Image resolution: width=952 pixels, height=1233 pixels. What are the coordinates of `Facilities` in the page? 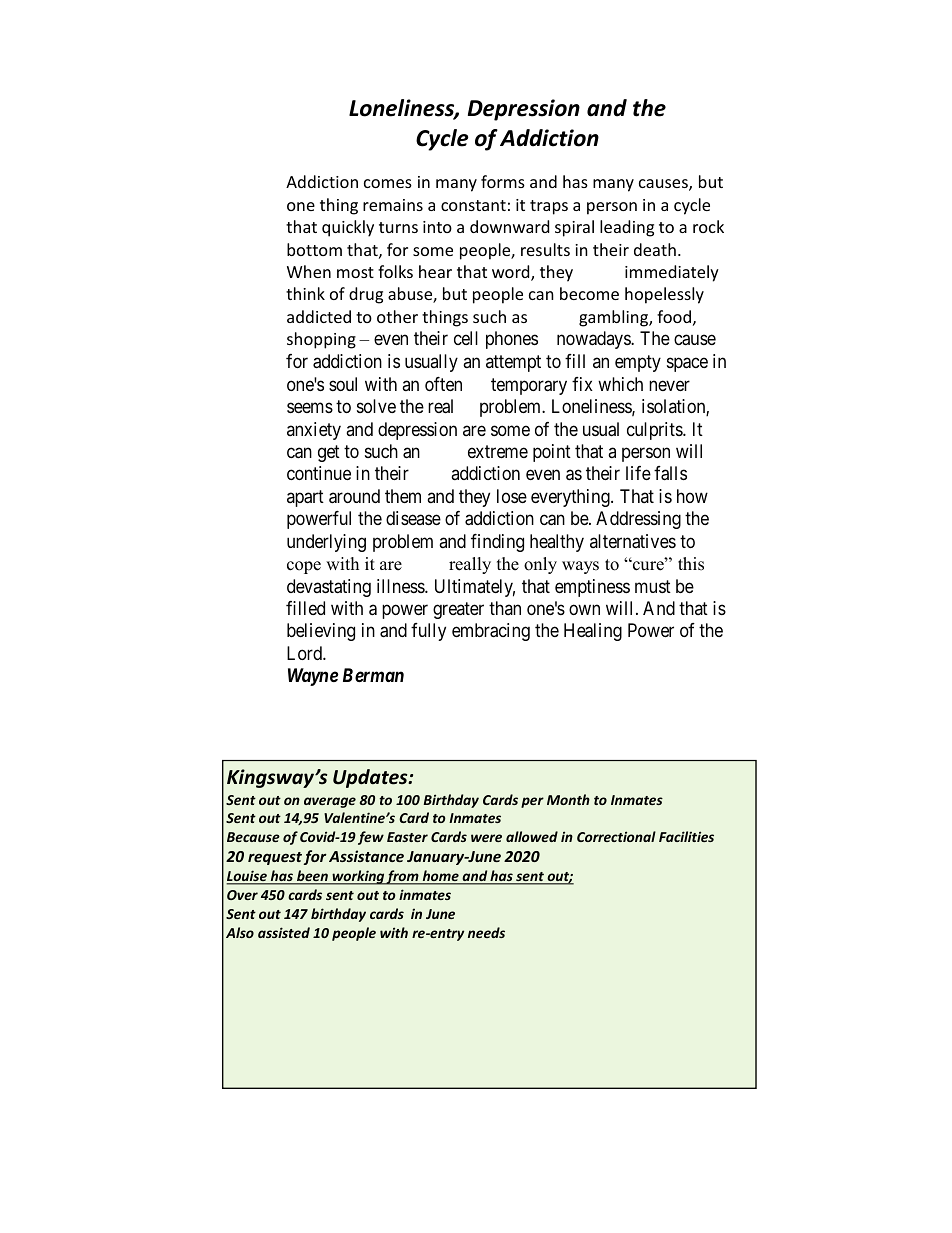 It's located at (686, 836).
